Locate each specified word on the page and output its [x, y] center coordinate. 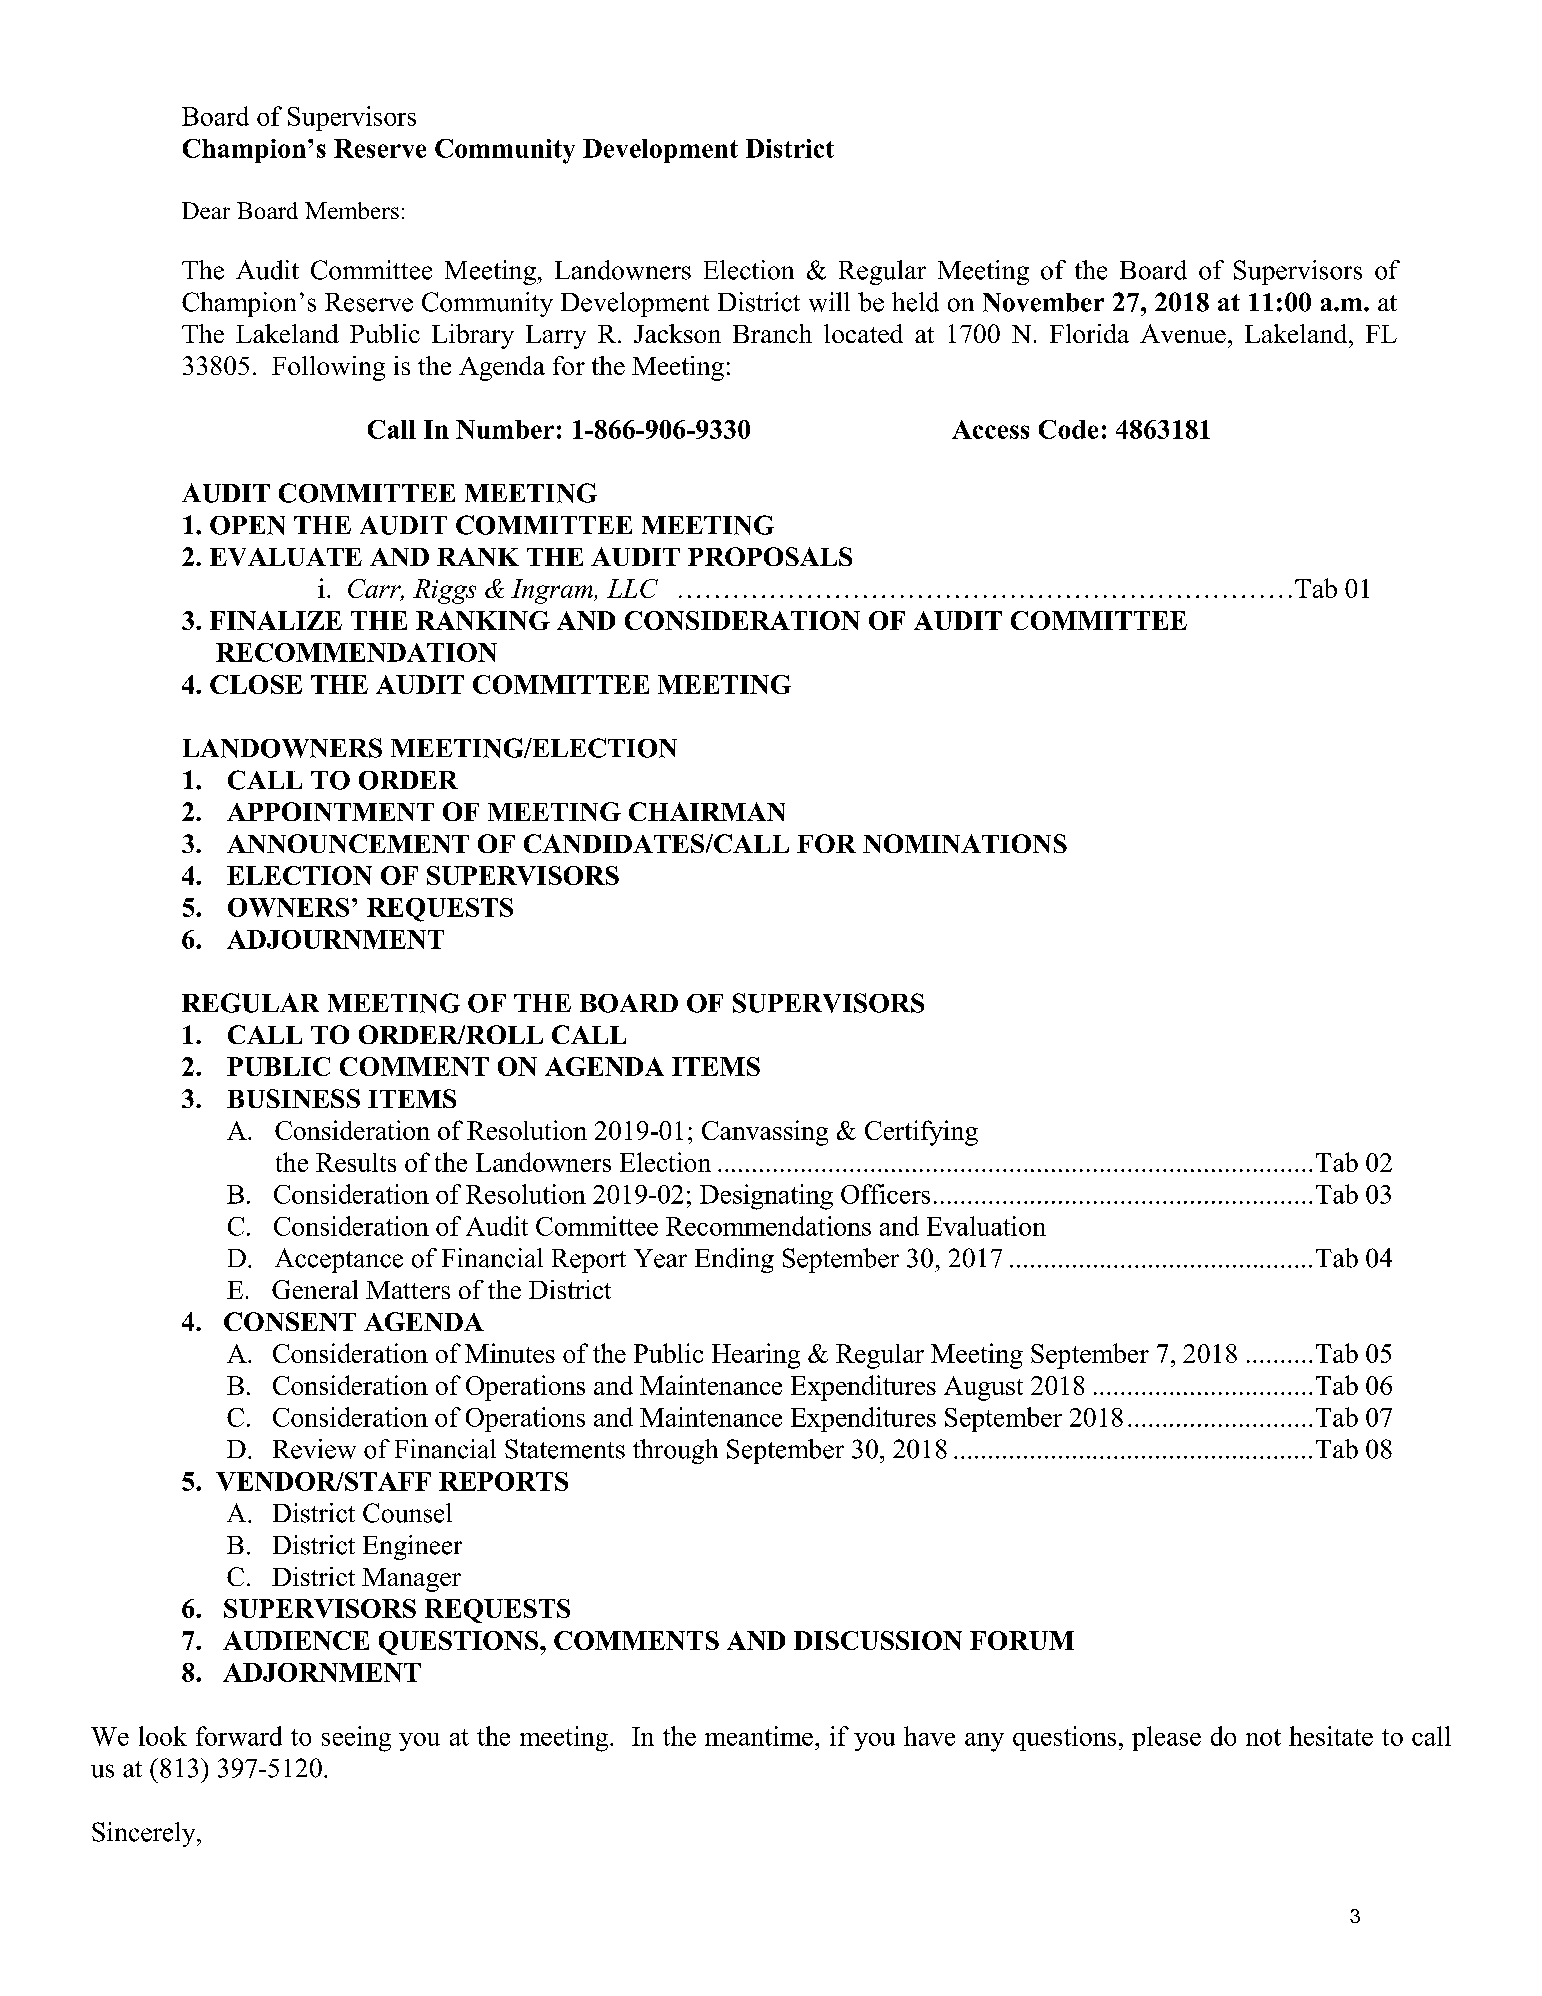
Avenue [1183, 333]
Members [352, 210]
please [1166, 1738]
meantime [759, 1736]
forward [239, 1736]
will [829, 302]
